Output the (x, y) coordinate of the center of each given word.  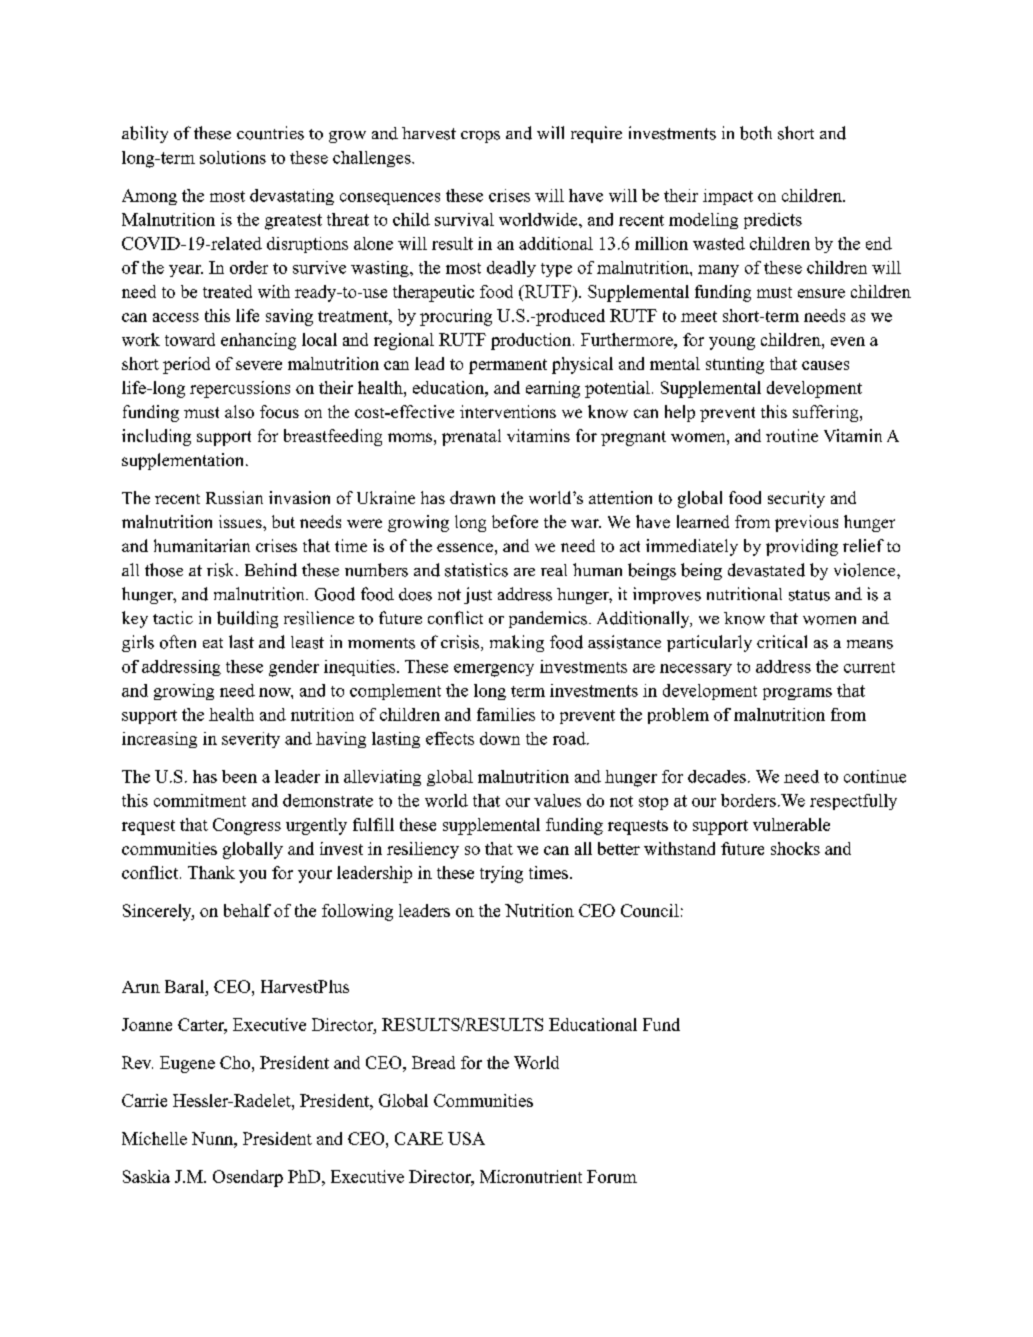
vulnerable (791, 824)
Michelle (154, 1138)
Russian (234, 497)
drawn (472, 497)
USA (466, 1138)
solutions (233, 157)
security (796, 499)
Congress (247, 826)
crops (480, 137)
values (557, 800)
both (756, 133)
